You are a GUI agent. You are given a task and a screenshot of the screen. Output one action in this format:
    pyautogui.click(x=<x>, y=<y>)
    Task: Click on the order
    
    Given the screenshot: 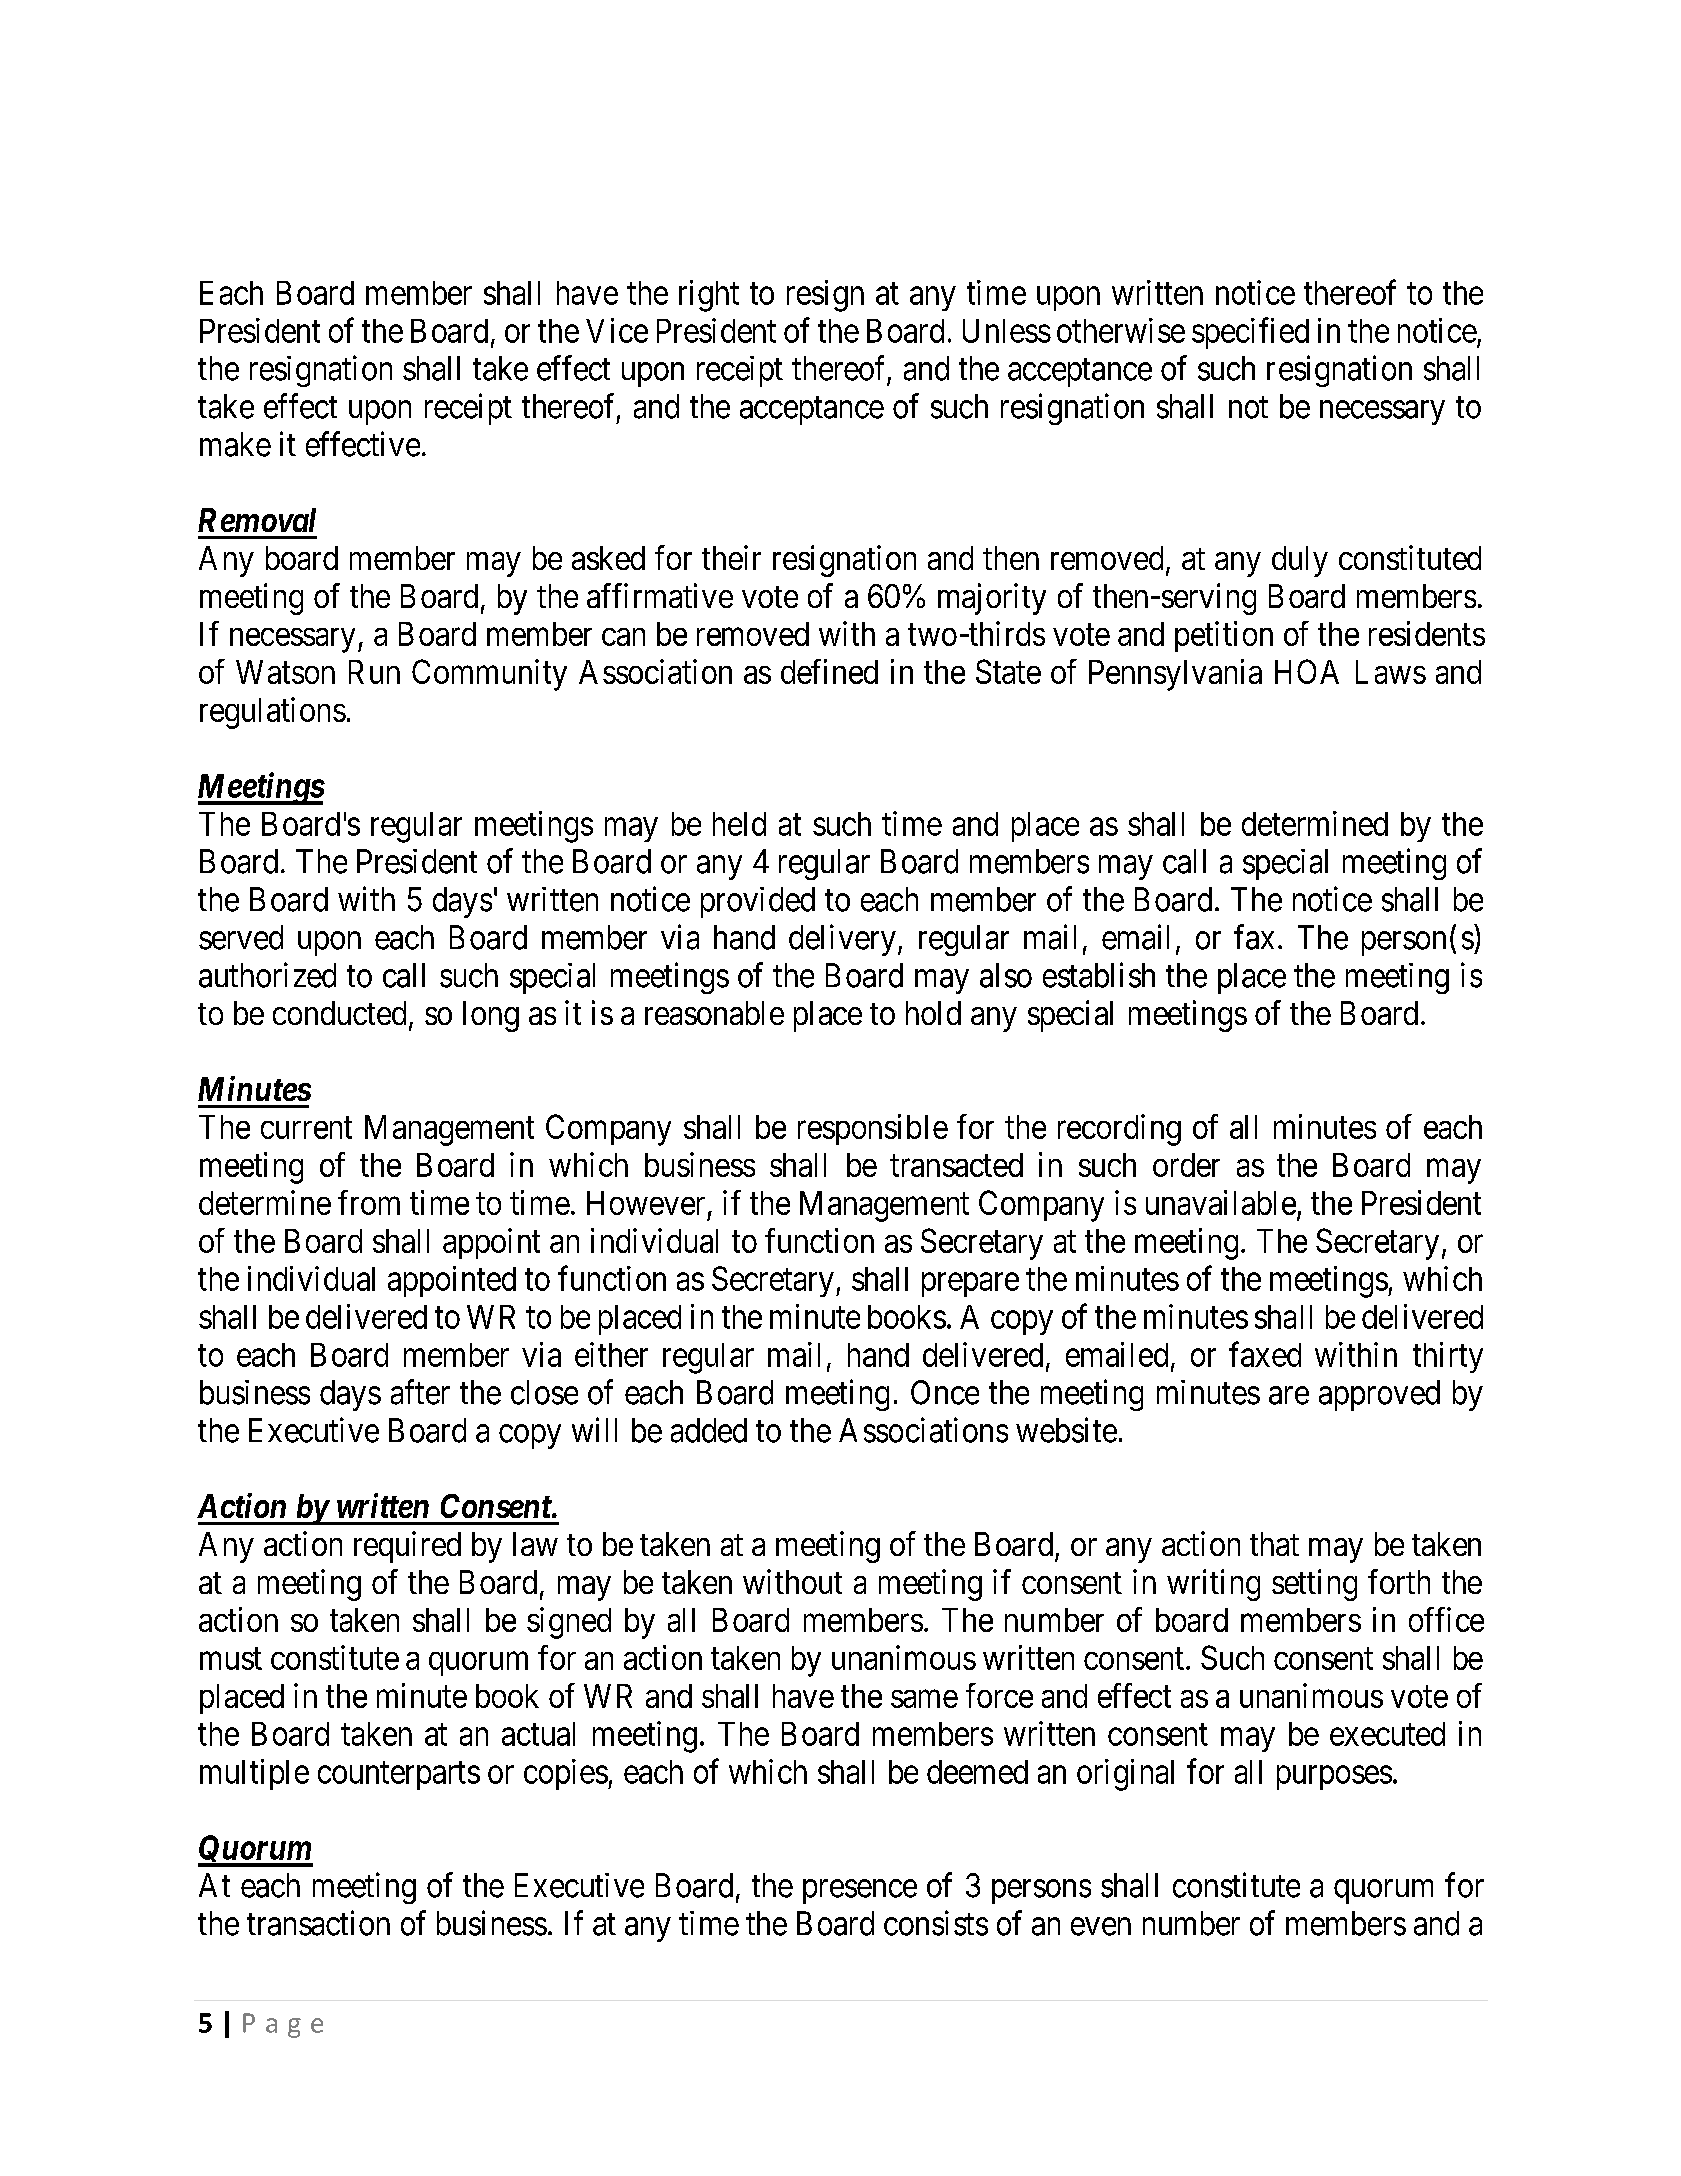 What is the action you would take?
    pyautogui.click(x=1186, y=1165)
